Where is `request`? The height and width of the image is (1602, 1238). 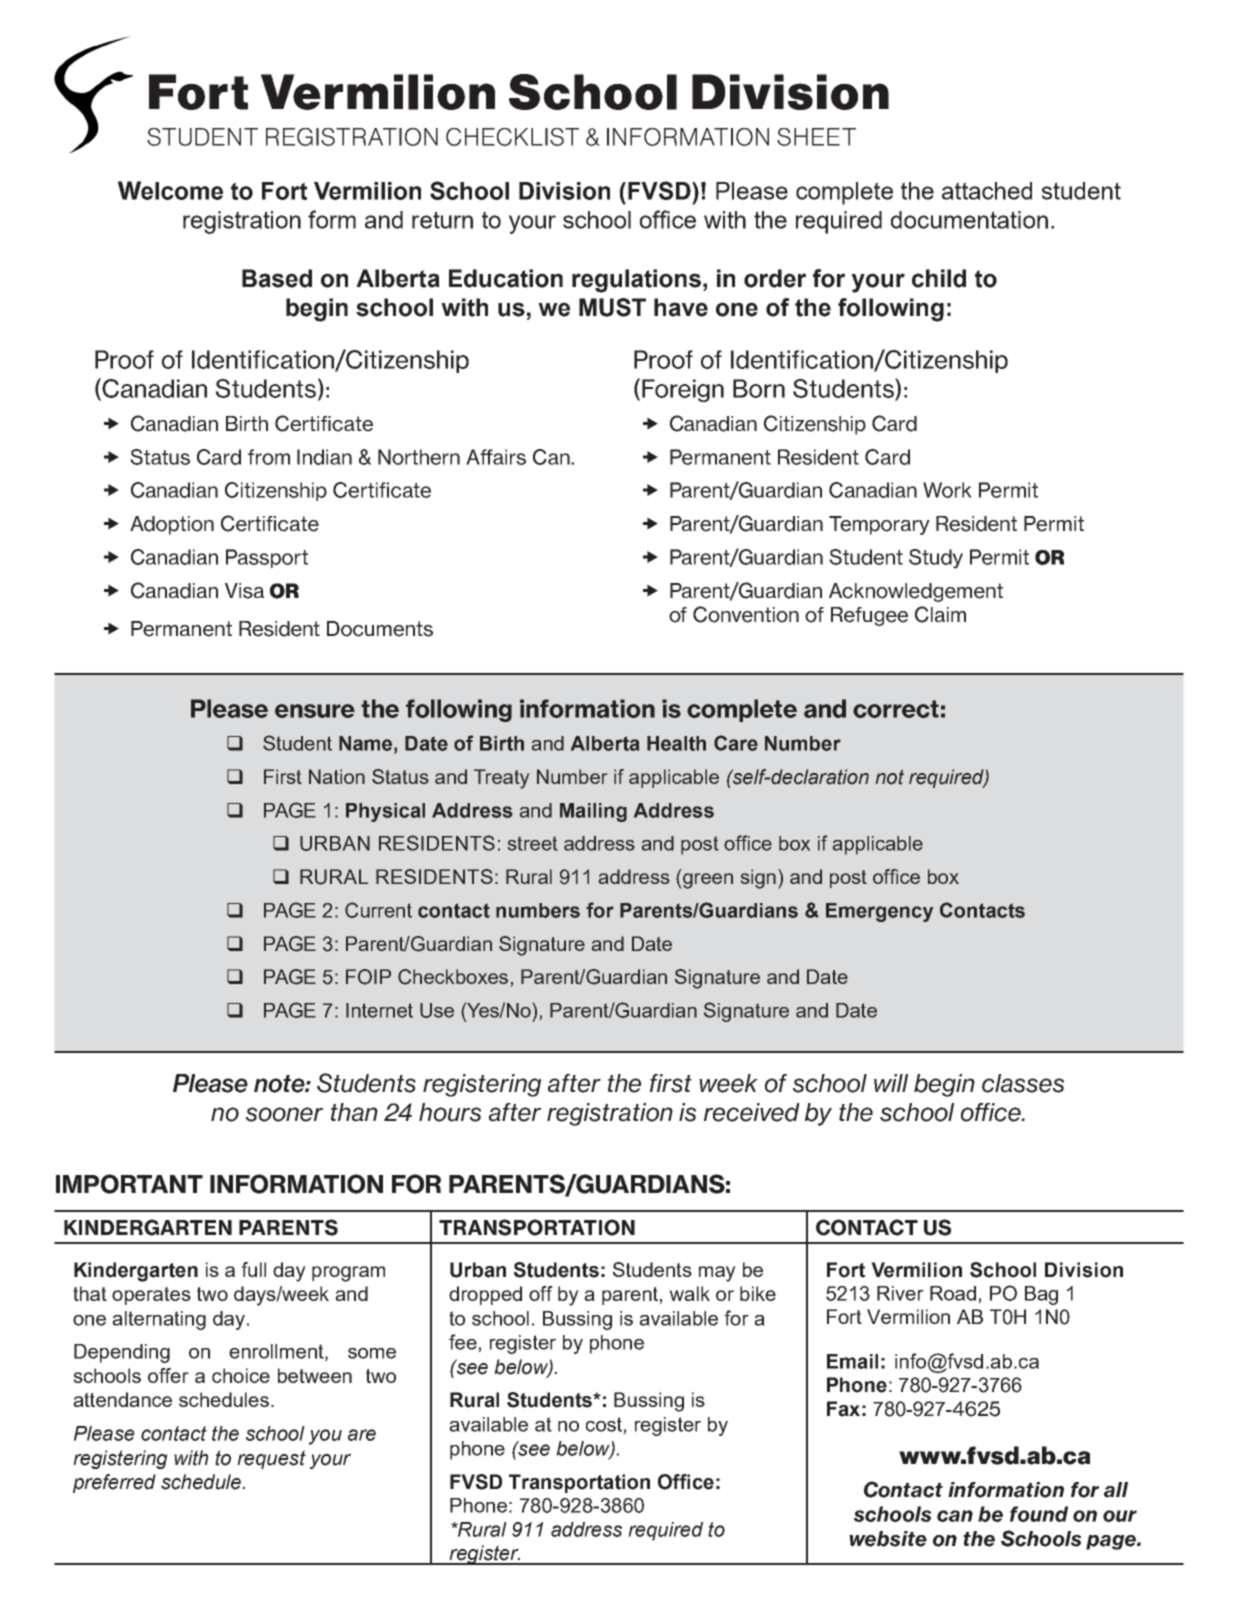 request is located at coordinates (271, 1459).
